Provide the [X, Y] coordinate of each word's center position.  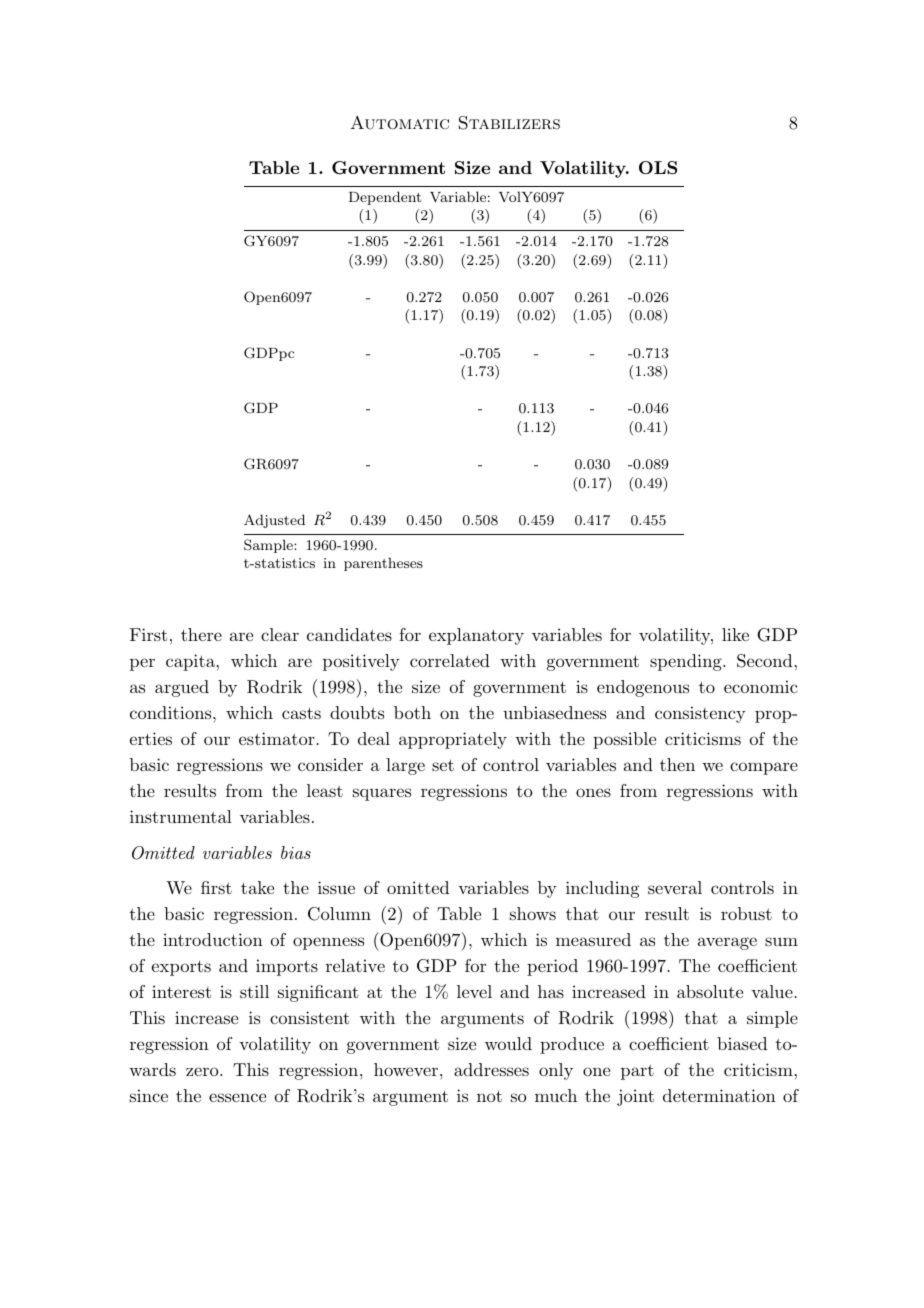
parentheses [383, 564]
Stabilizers [509, 123]
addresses [491, 1069]
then [677, 764]
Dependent [385, 198]
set [443, 765]
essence [237, 1097]
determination [719, 1095]
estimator [277, 738]
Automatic [399, 123]
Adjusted [274, 521]
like [735, 634]
